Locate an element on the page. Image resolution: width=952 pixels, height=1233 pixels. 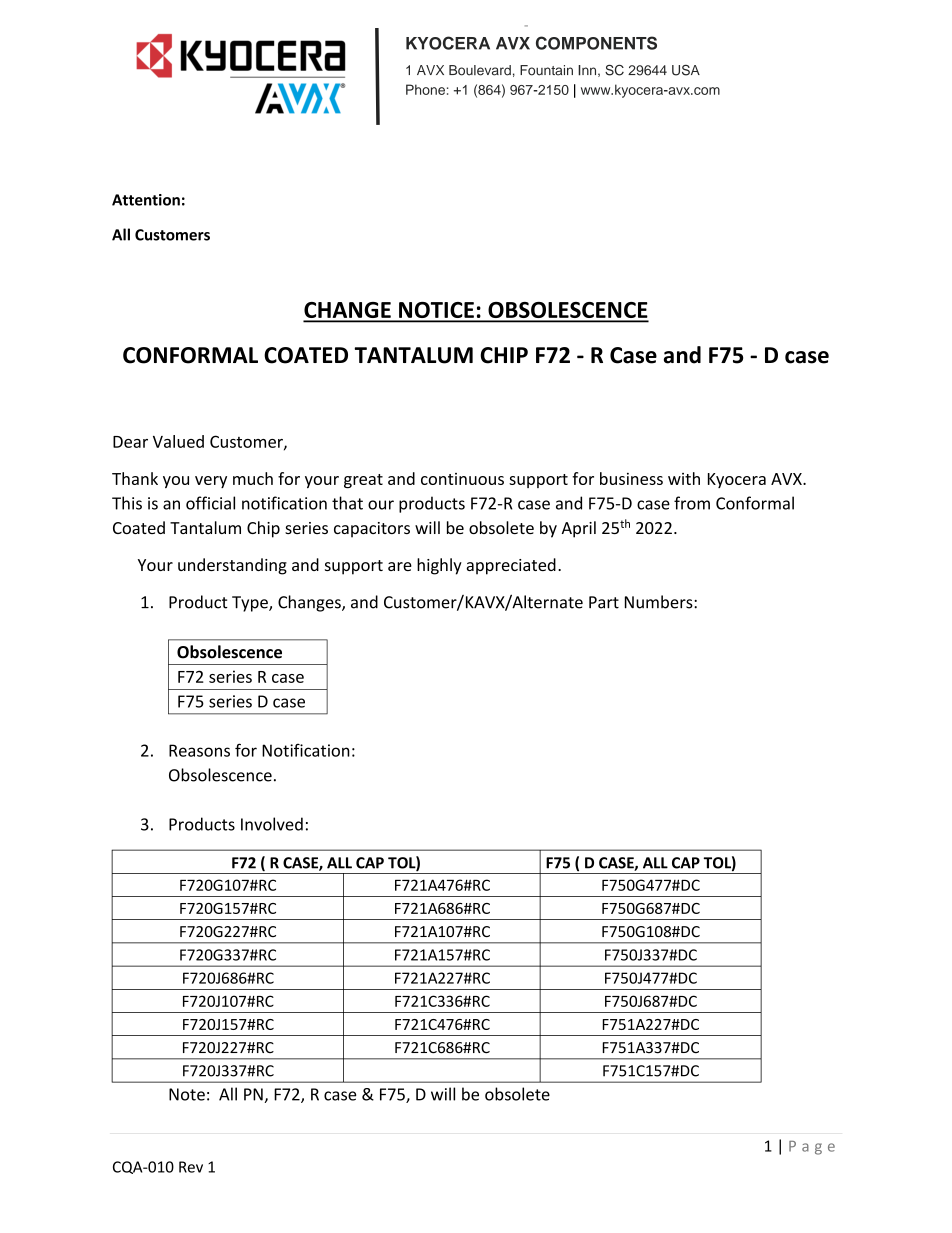
NOTICE is located at coordinates (436, 311).
